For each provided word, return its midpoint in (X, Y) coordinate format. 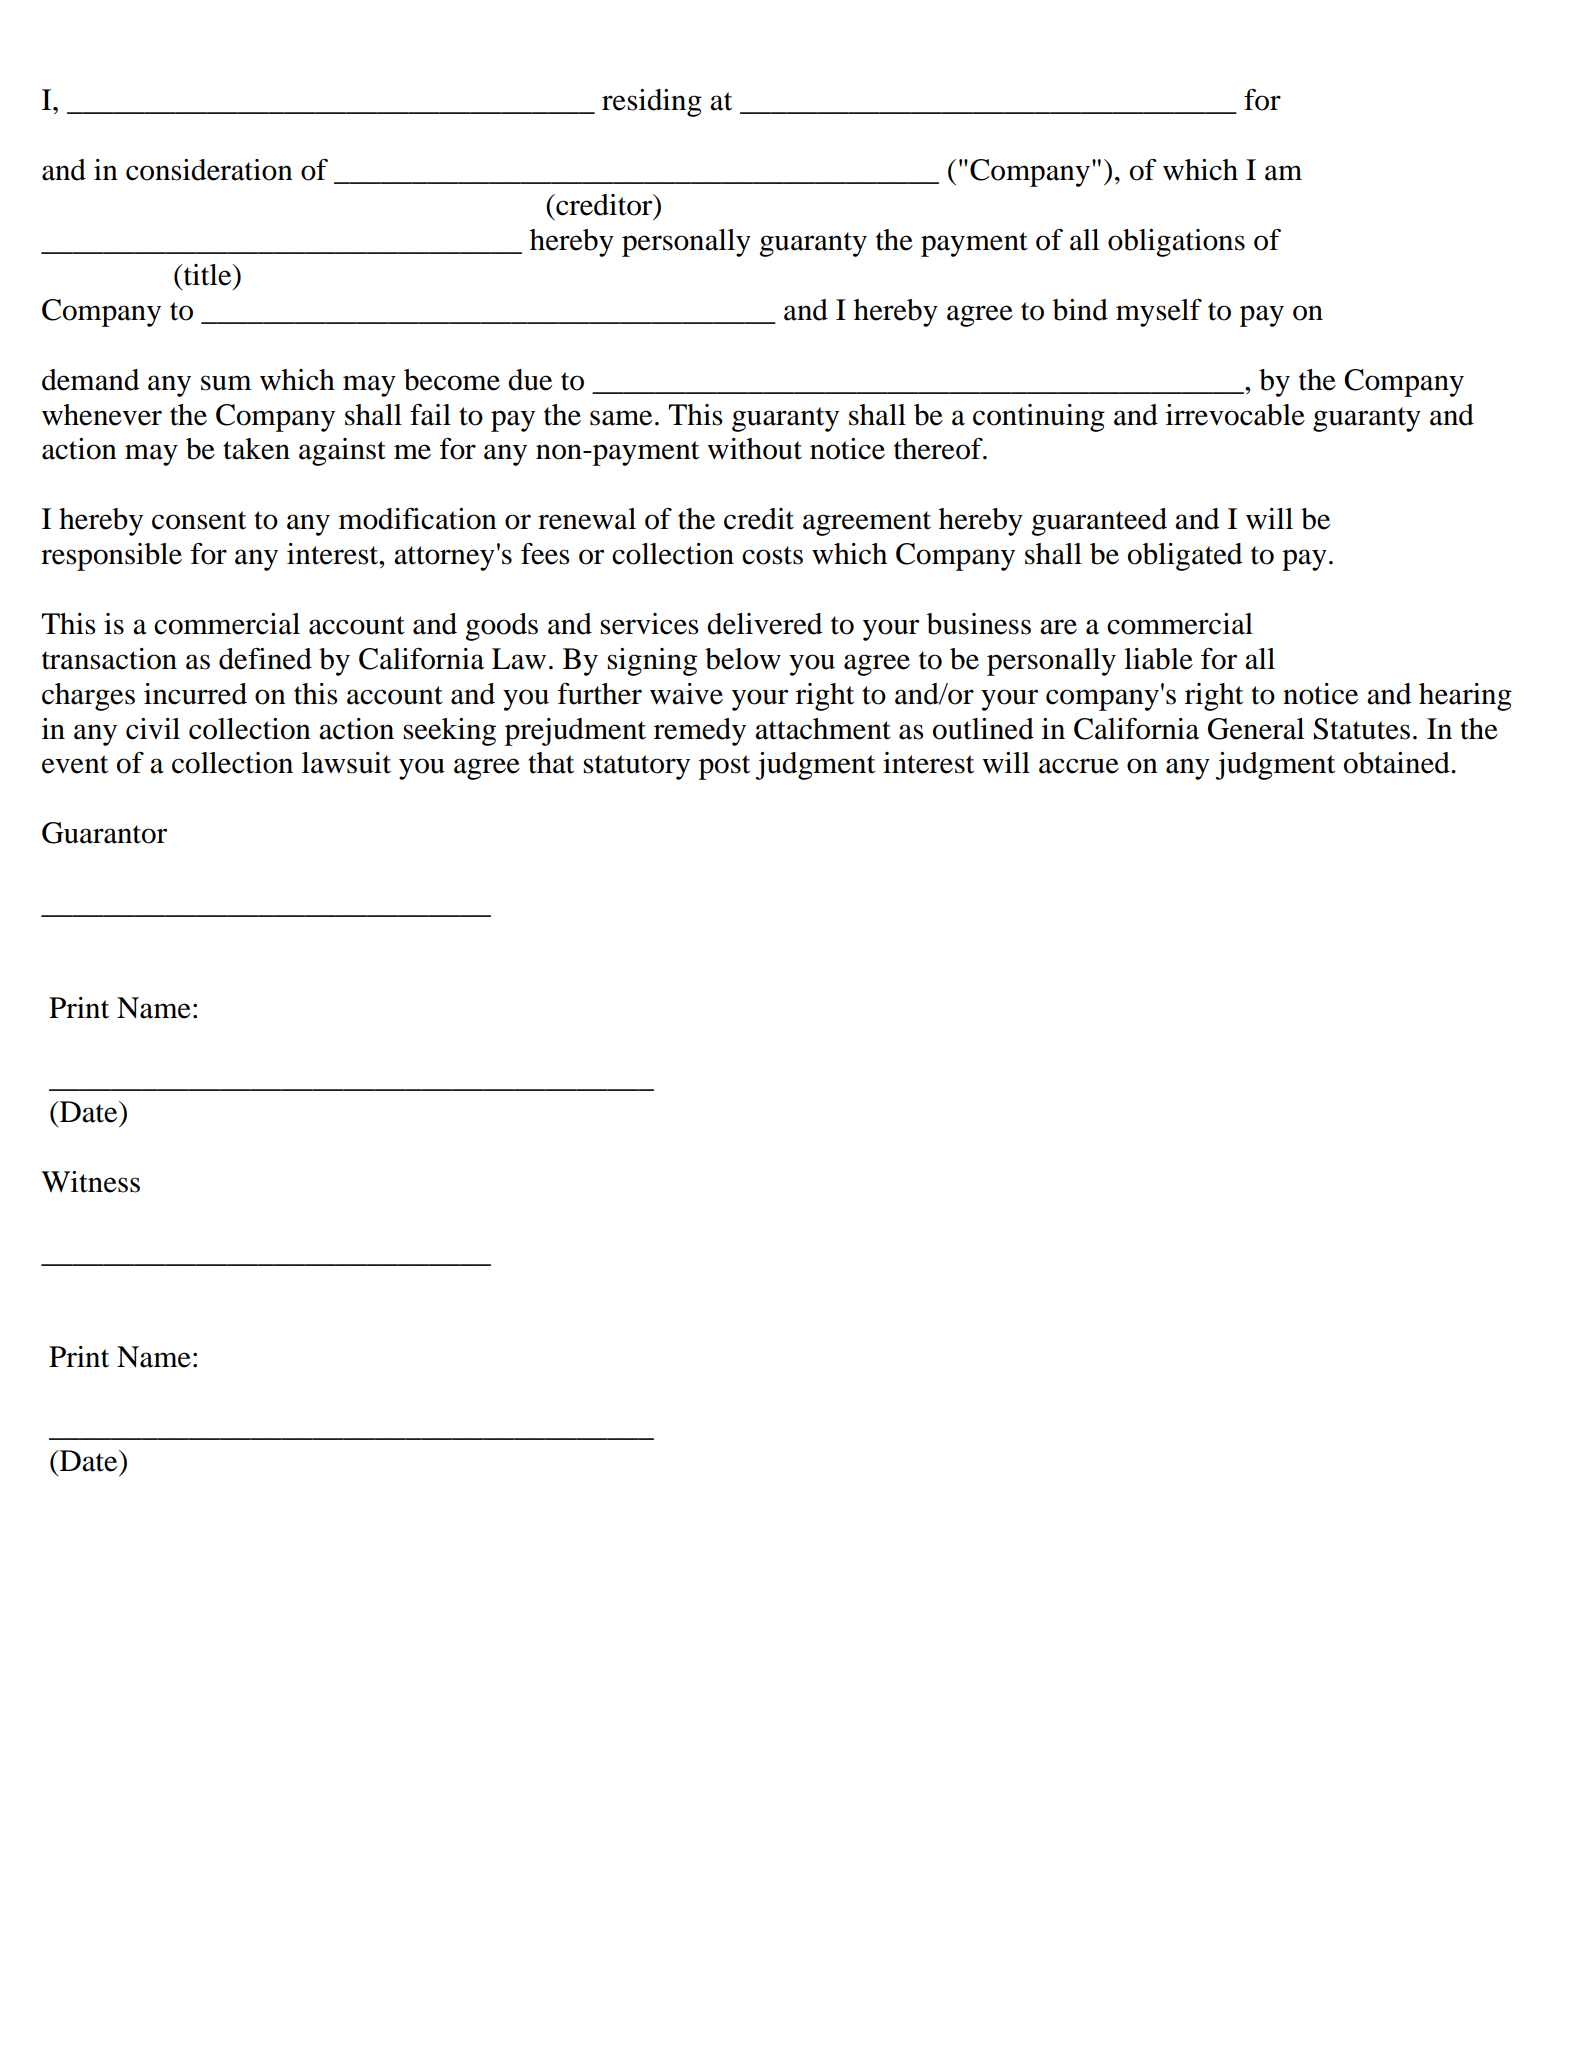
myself (1159, 313)
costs (772, 555)
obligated (1185, 557)
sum (226, 383)
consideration (209, 170)
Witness (90, 1182)
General (1256, 729)
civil (153, 729)
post (724, 767)
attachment (823, 729)
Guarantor (104, 833)
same (621, 418)
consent (199, 520)
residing (652, 103)
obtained (1398, 763)
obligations (1176, 243)
